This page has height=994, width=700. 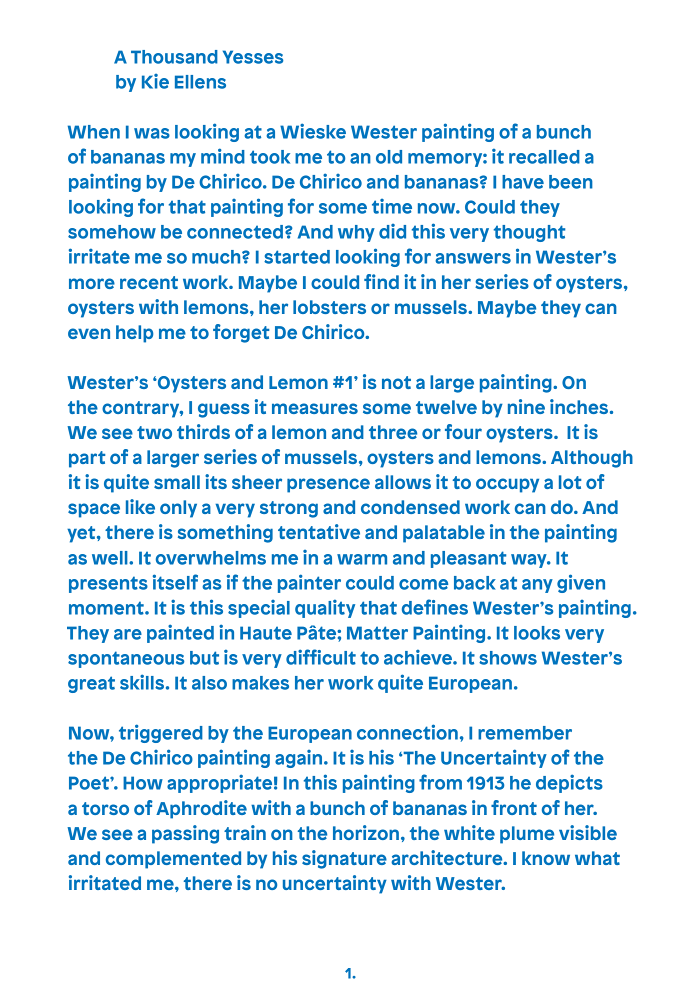 What do you see at coordinates (527, 835) in the page?
I see `plume` at bounding box center [527, 835].
